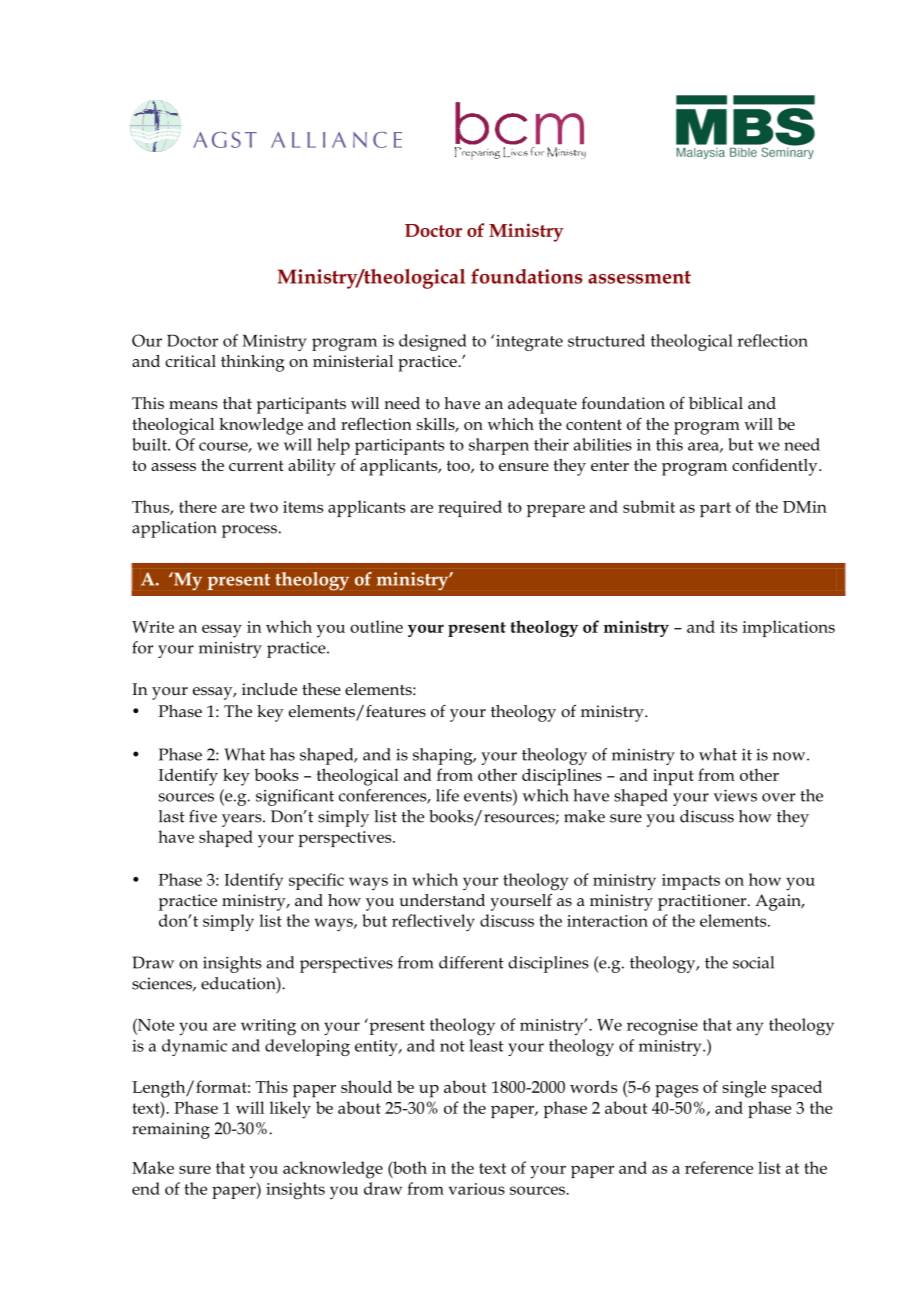 The image size is (924, 1308). Describe the element at coordinates (203, 816) in the page. I see `five` at that location.
